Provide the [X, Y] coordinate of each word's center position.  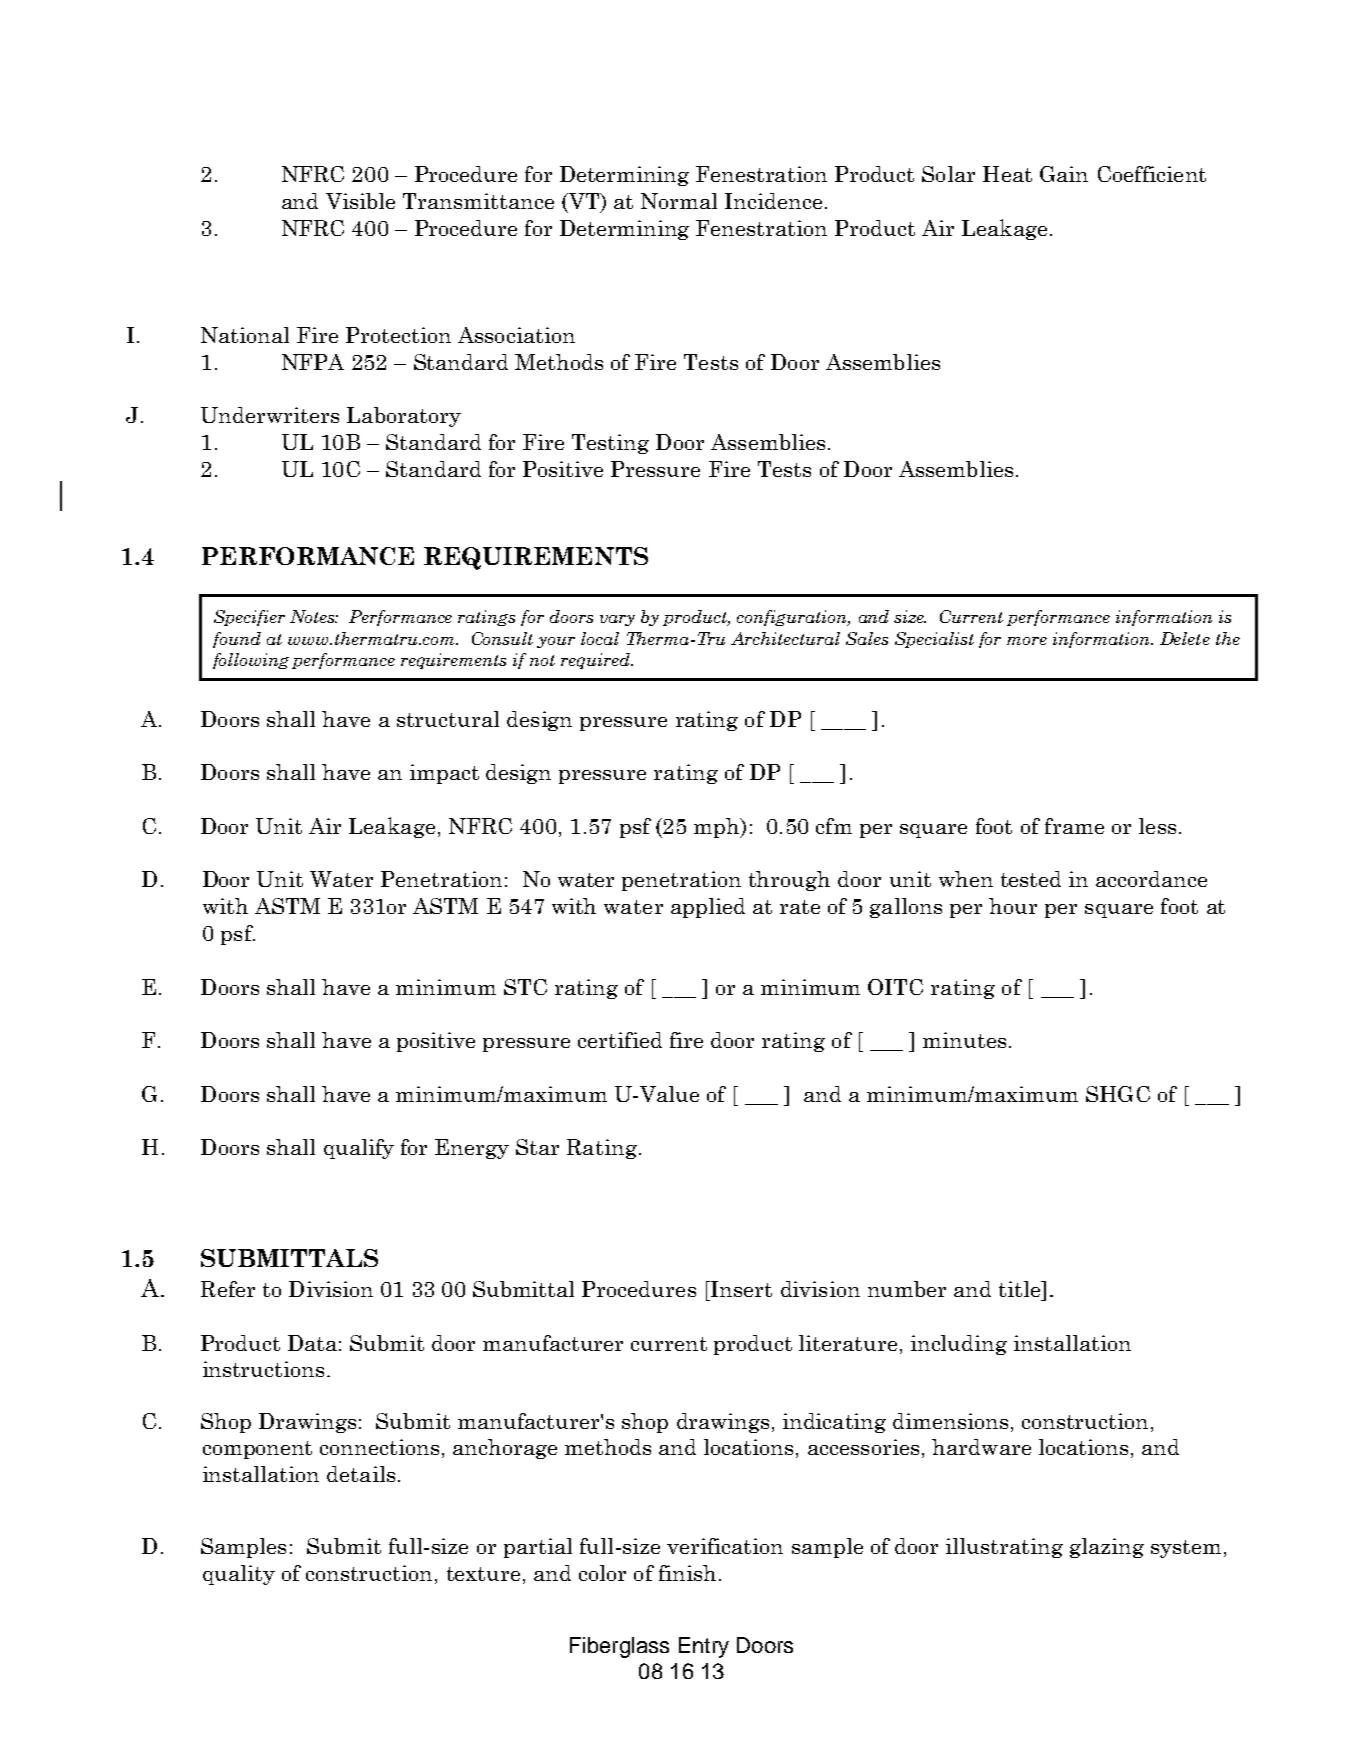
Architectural [785, 638]
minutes [964, 1040]
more [1027, 641]
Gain [1064, 174]
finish [687, 1573]
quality [239, 1575]
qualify [359, 1149]
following [251, 661]
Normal [679, 201]
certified [620, 1040]
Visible [360, 201]
